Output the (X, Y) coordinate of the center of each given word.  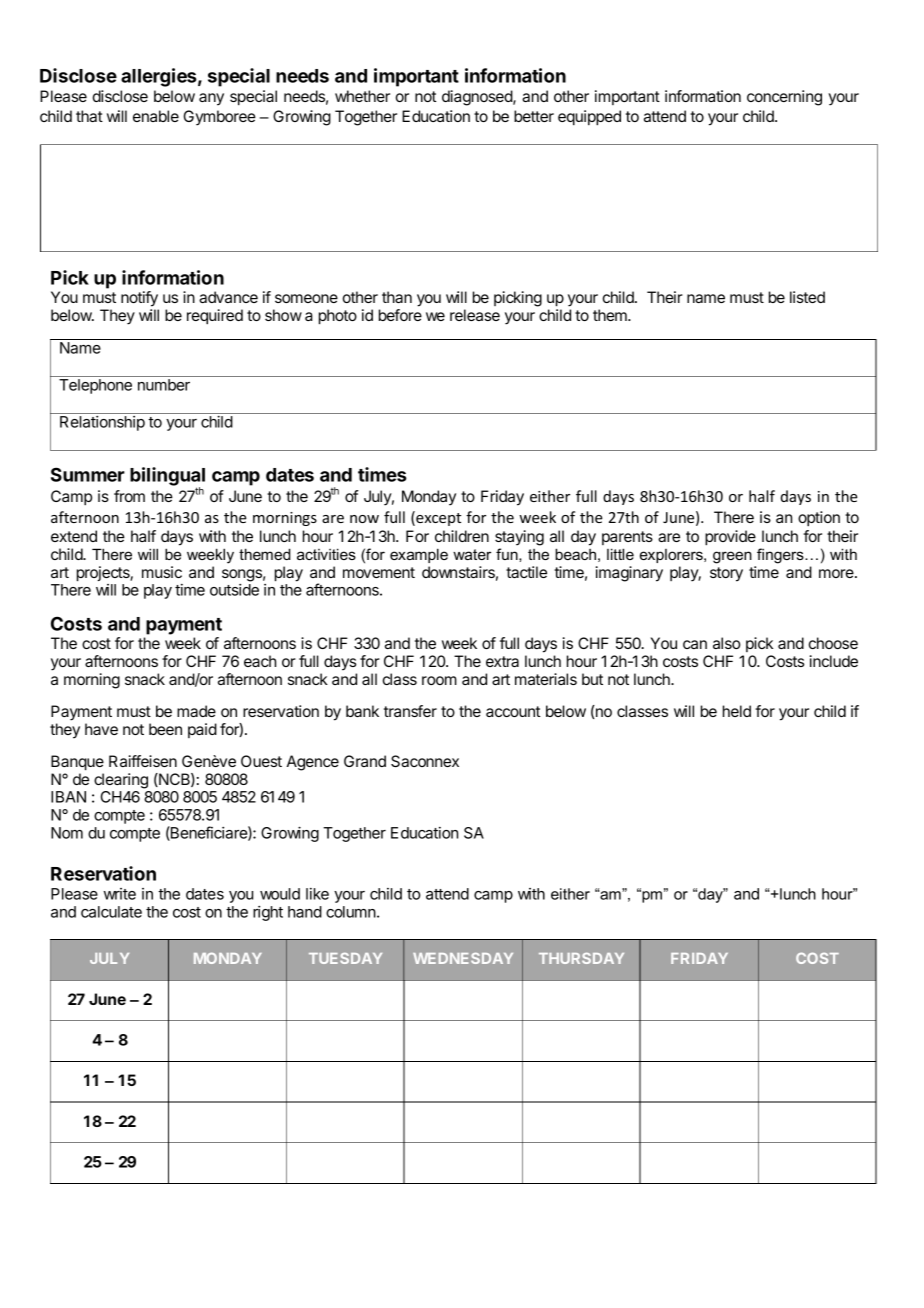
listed (807, 297)
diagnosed (478, 98)
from (129, 496)
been (165, 729)
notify (139, 299)
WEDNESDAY (463, 958)
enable (156, 116)
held (737, 711)
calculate (111, 912)
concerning (784, 98)
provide (730, 538)
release (475, 315)
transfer (410, 711)
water (472, 554)
